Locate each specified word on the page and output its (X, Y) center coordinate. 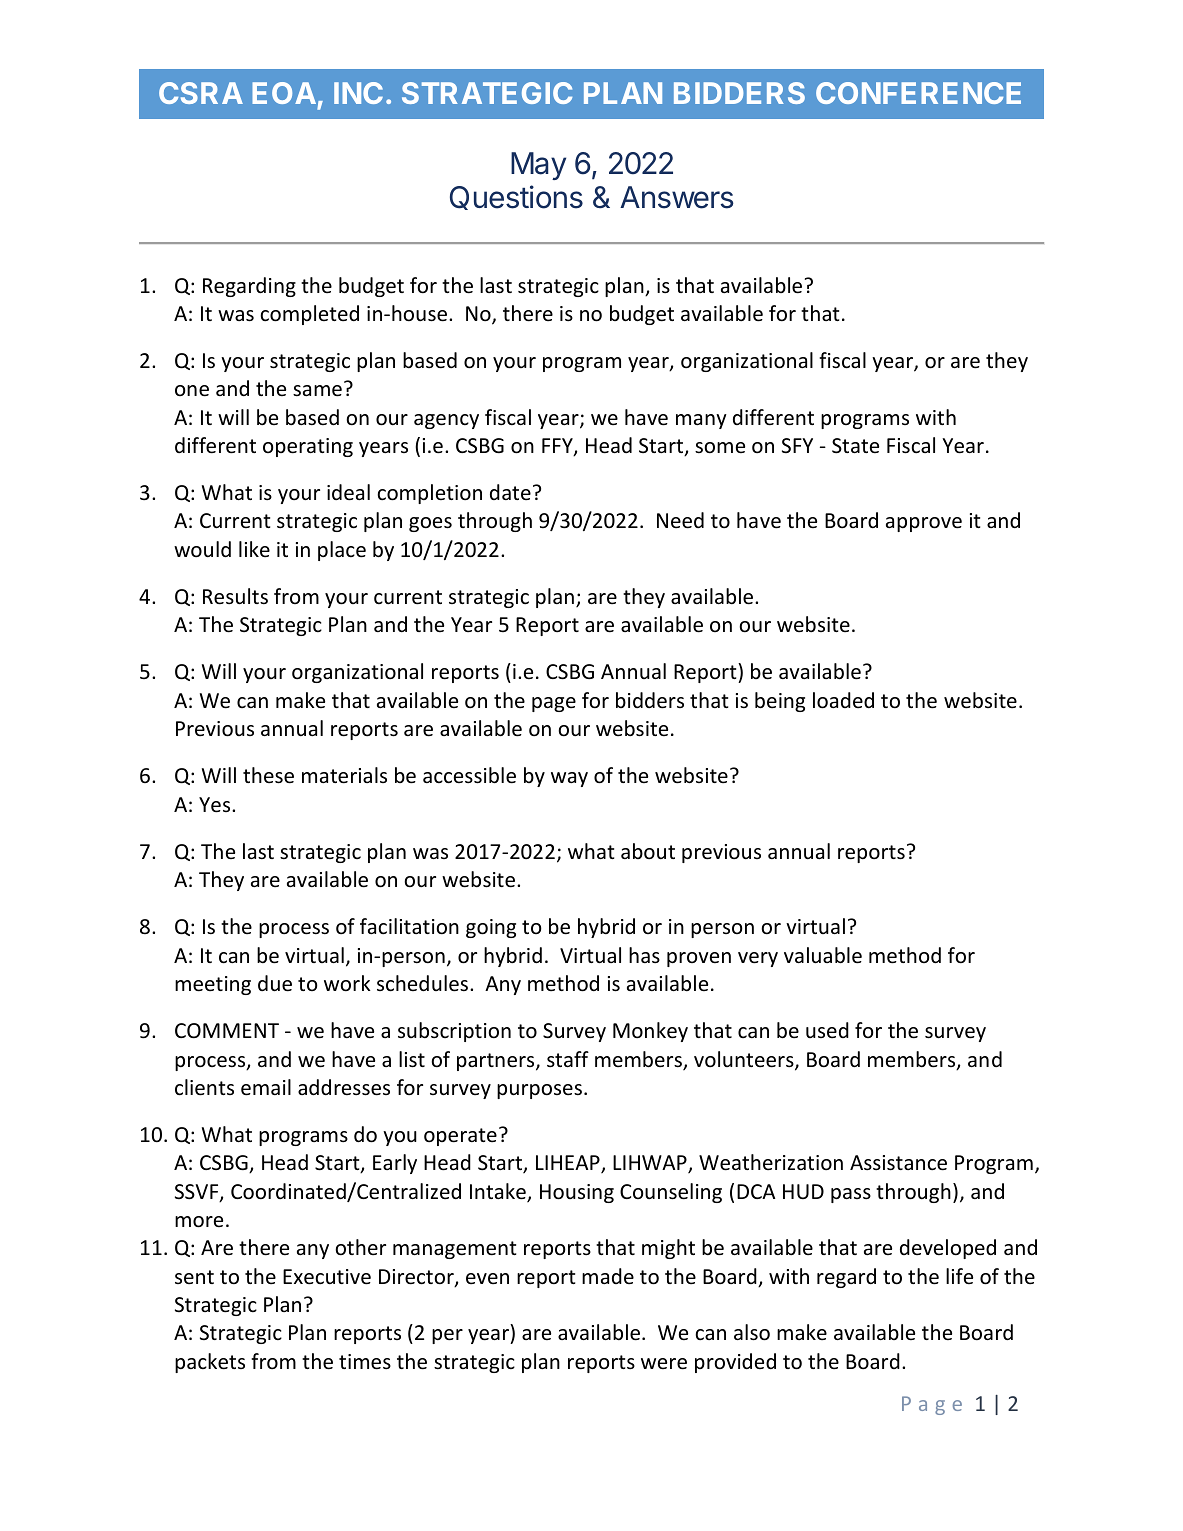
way (569, 779)
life (959, 1276)
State (855, 446)
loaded (843, 700)
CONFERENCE (918, 93)
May (538, 166)
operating (308, 447)
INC (358, 93)
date (510, 492)
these (268, 775)
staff (568, 1059)
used (827, 1030)
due (275, 983)
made (608, 1276)
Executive (327, 1277)
